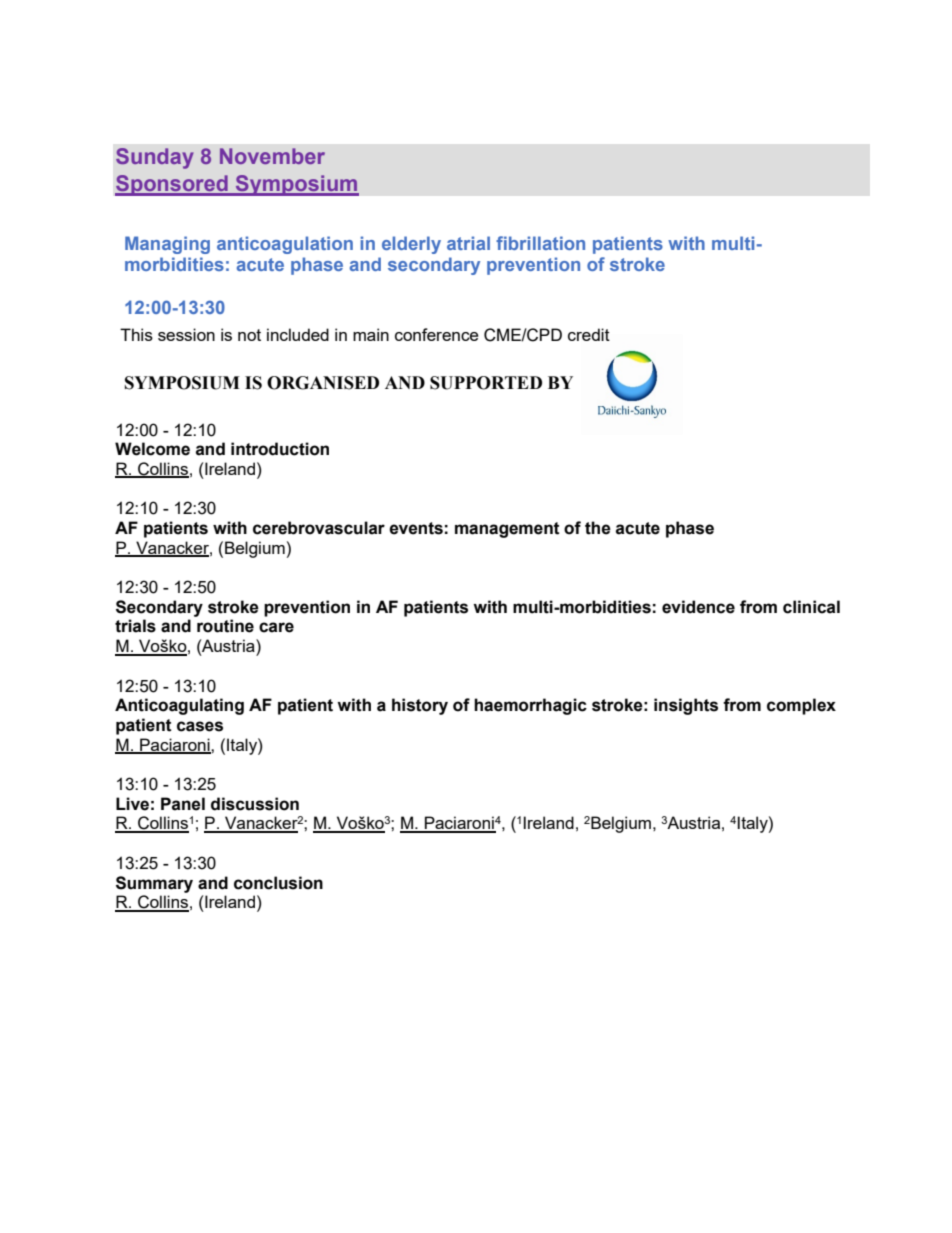 This screenshot has width=952, height=1233. Describe the element at coordinates (200, 726) in the screenshot. I see `cases` at that location.
